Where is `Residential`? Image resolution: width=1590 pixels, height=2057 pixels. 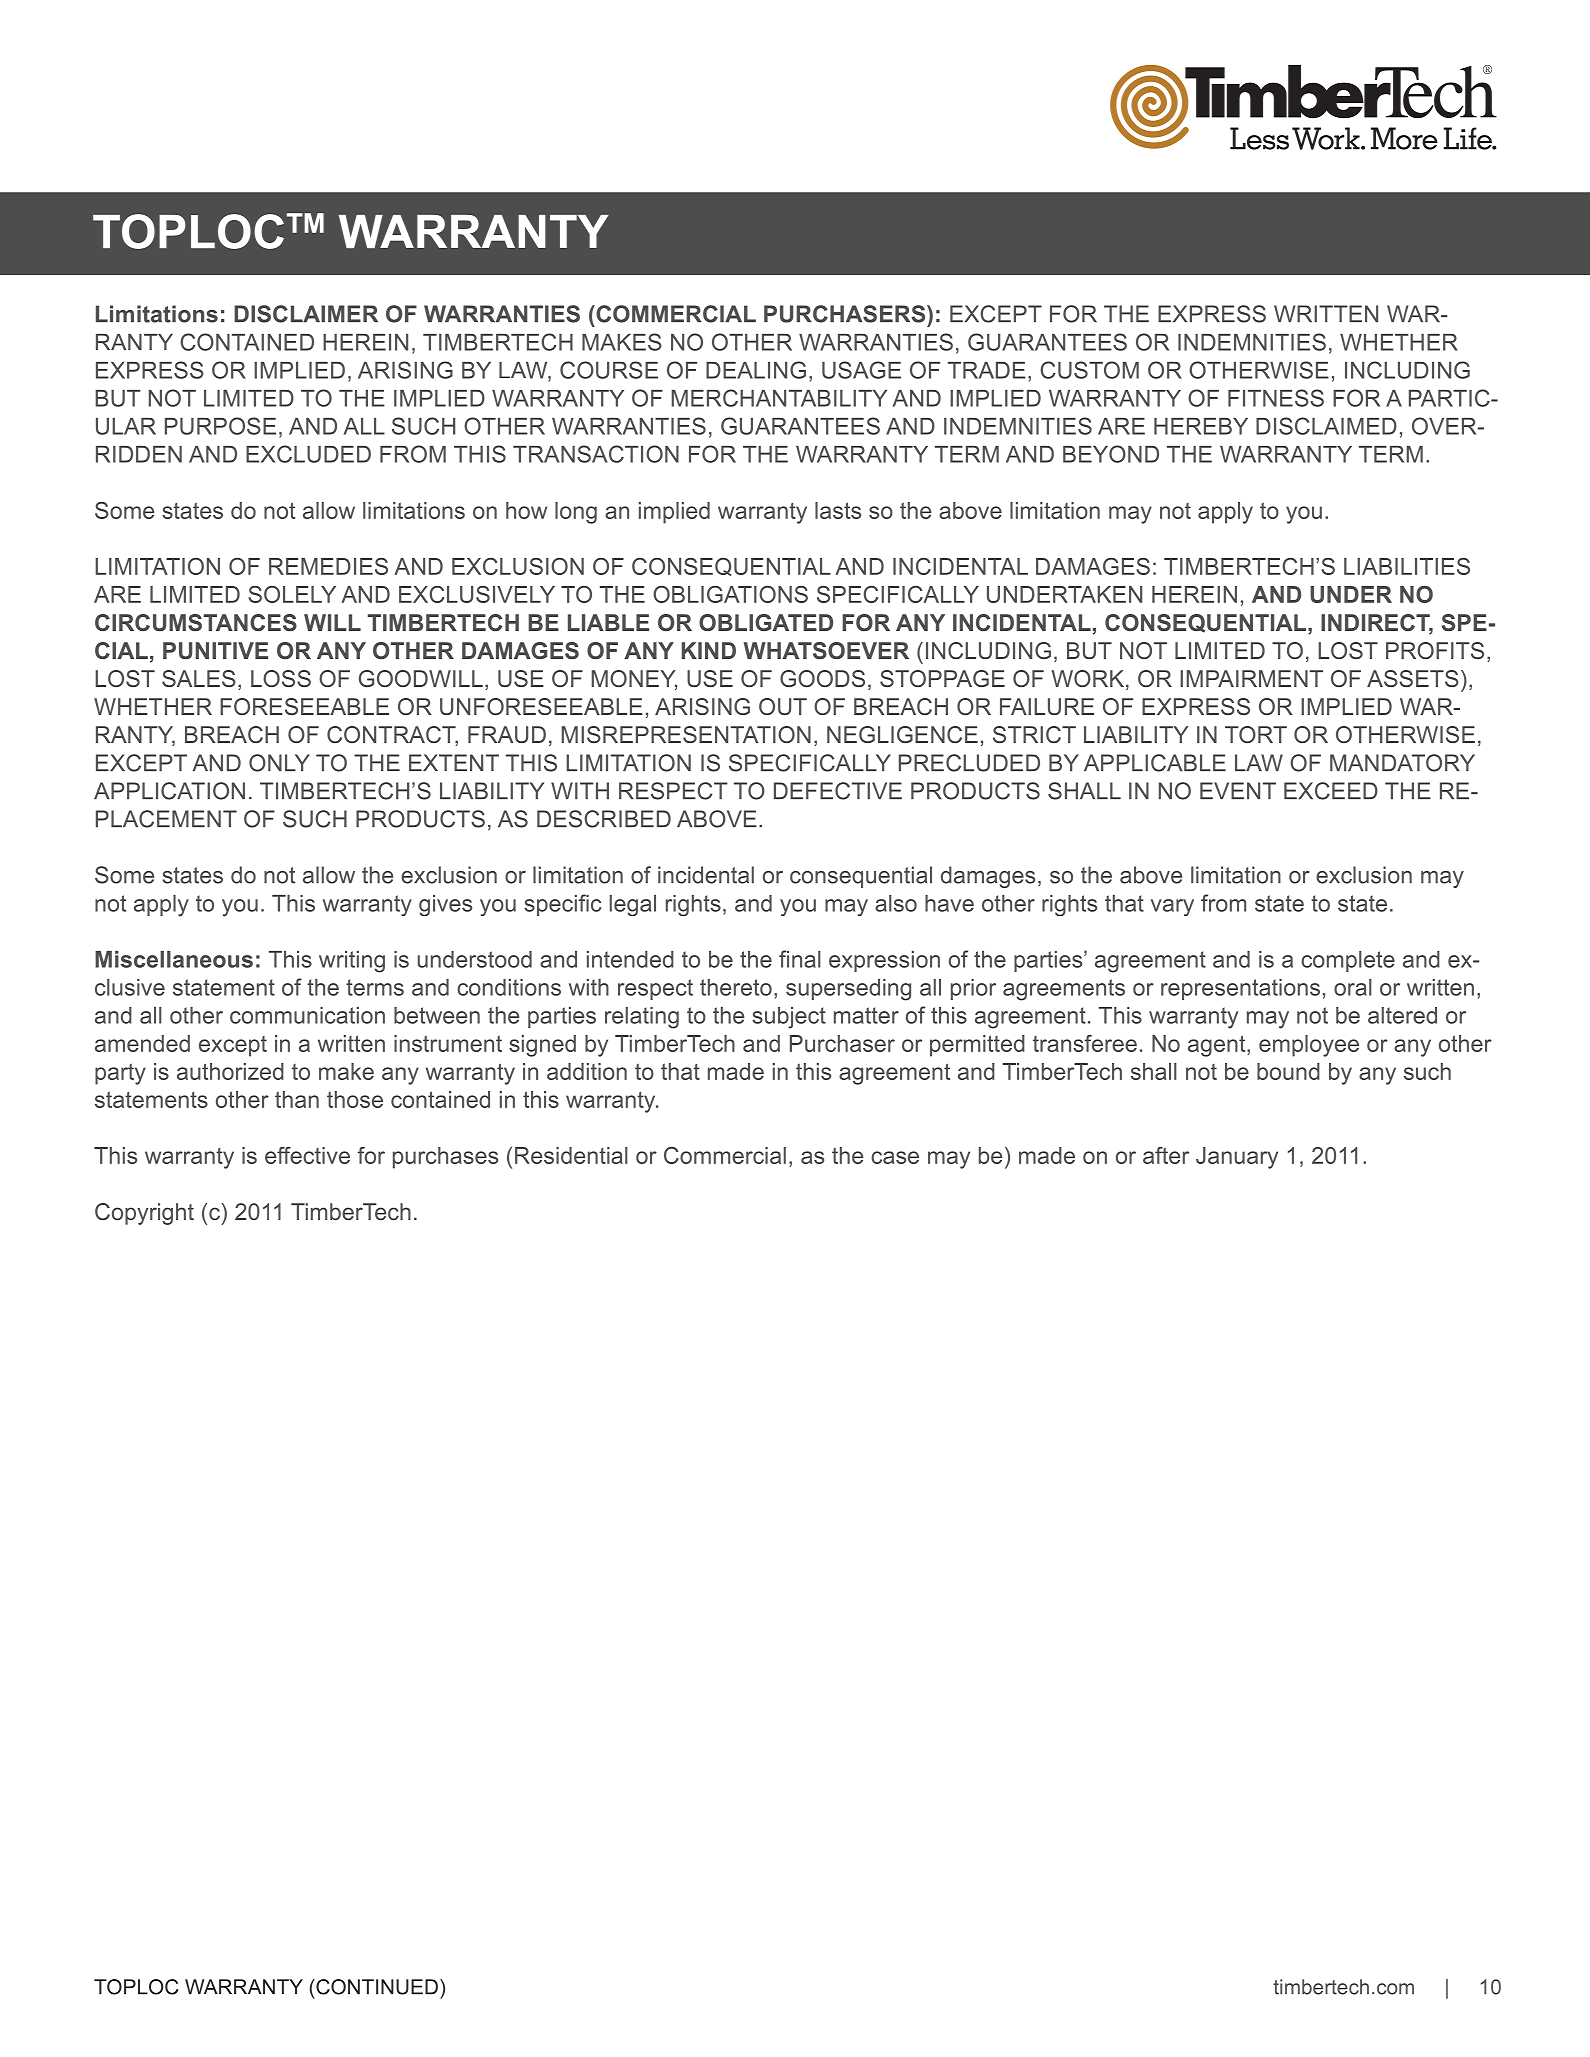
Residential is located at coordinates (571, 1155).
